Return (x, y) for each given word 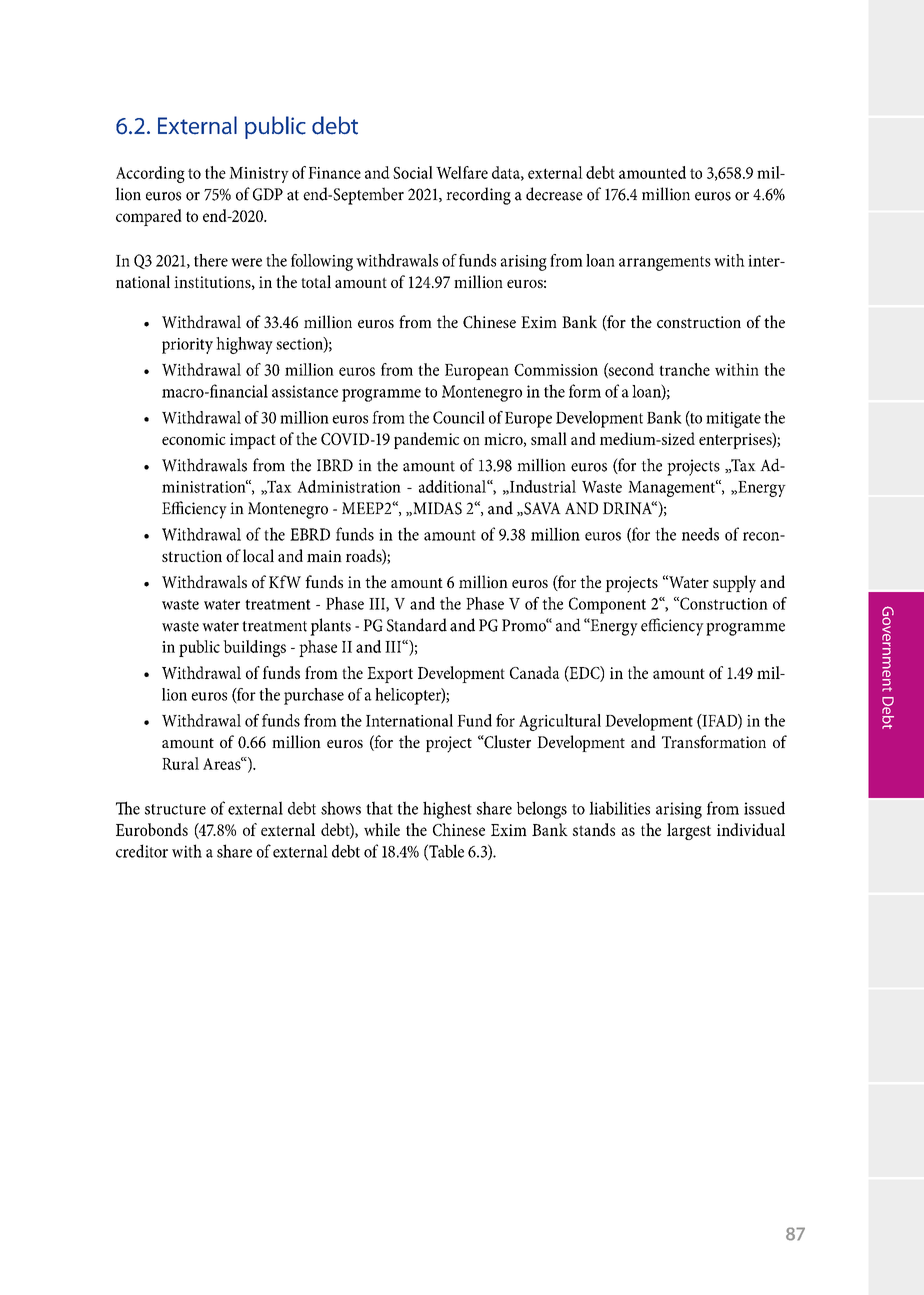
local (258, 555)
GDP (268, 194)
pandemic (426, 440)
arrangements (665, 263)
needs (700, 534)
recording (478, 196)
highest (447, 810)
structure (175, 809)
